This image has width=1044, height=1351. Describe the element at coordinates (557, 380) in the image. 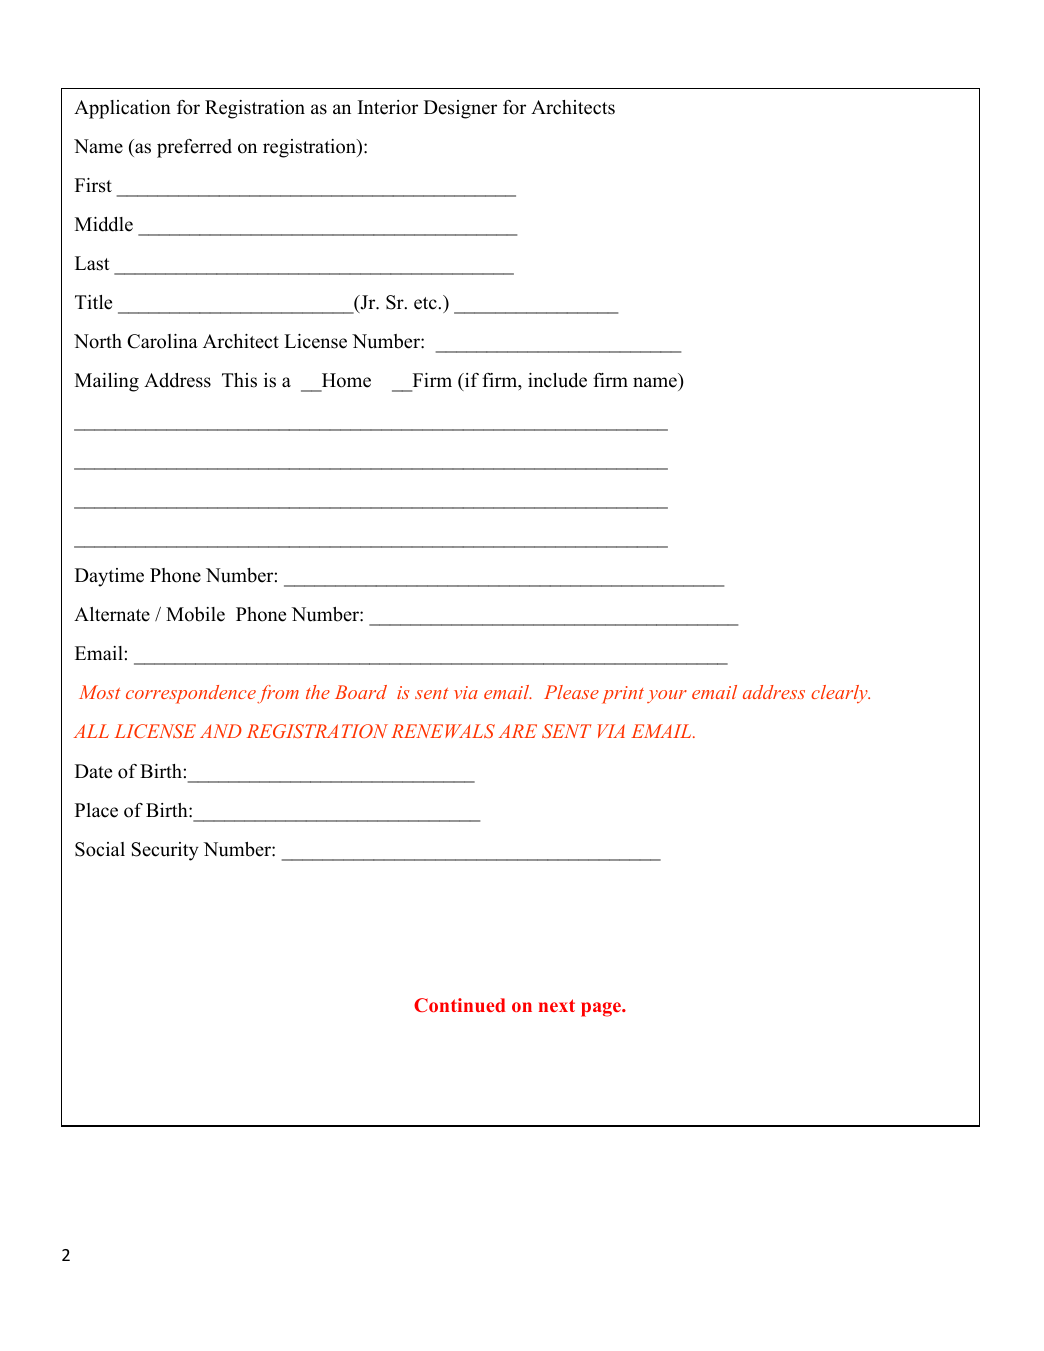

I see `include` at that location.
